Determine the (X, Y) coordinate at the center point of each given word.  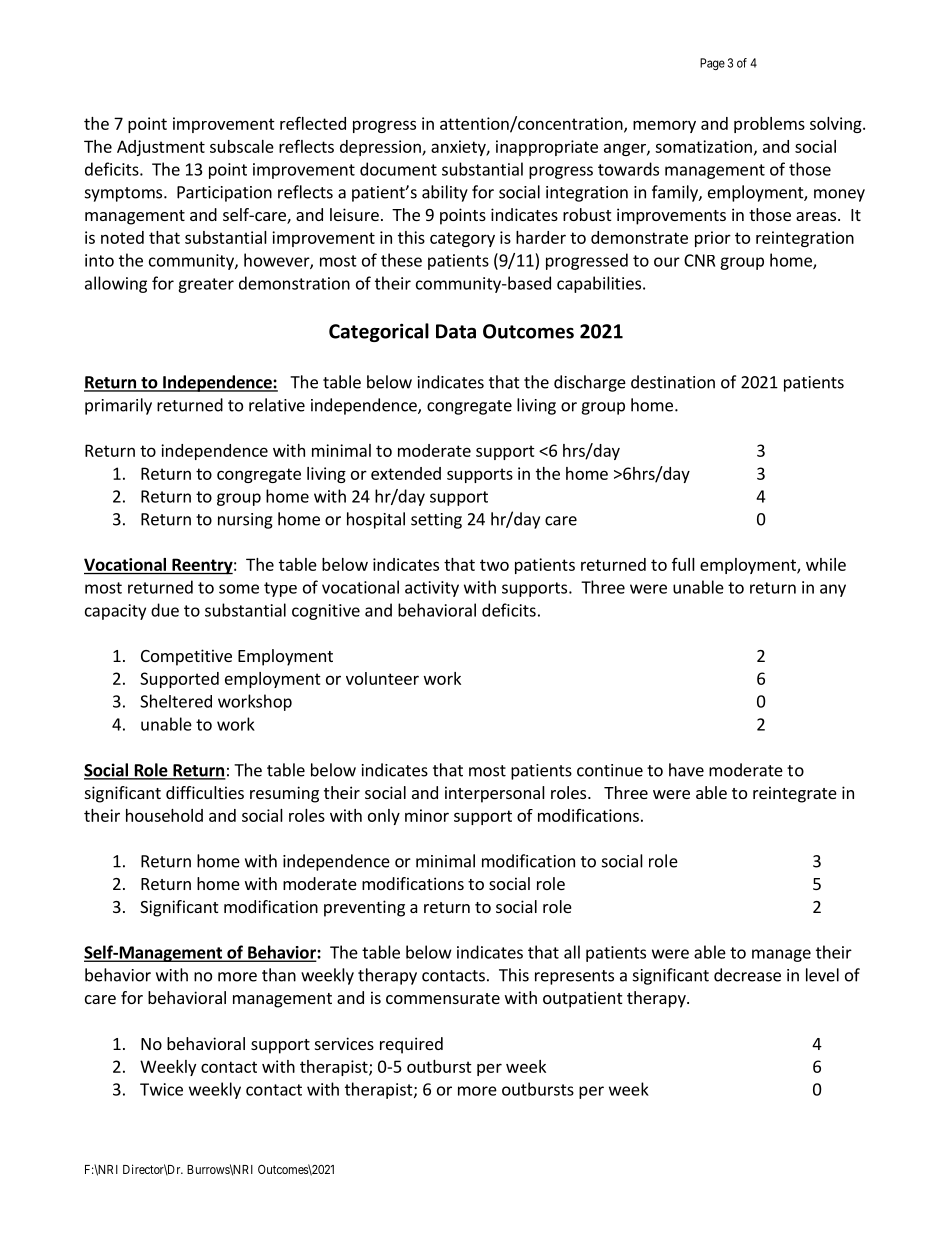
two (494, 565)
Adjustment (161, 148)
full (683, 564)
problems (769, 125)
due (165, 610)
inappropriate (547, 148)
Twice (161, 1089)
